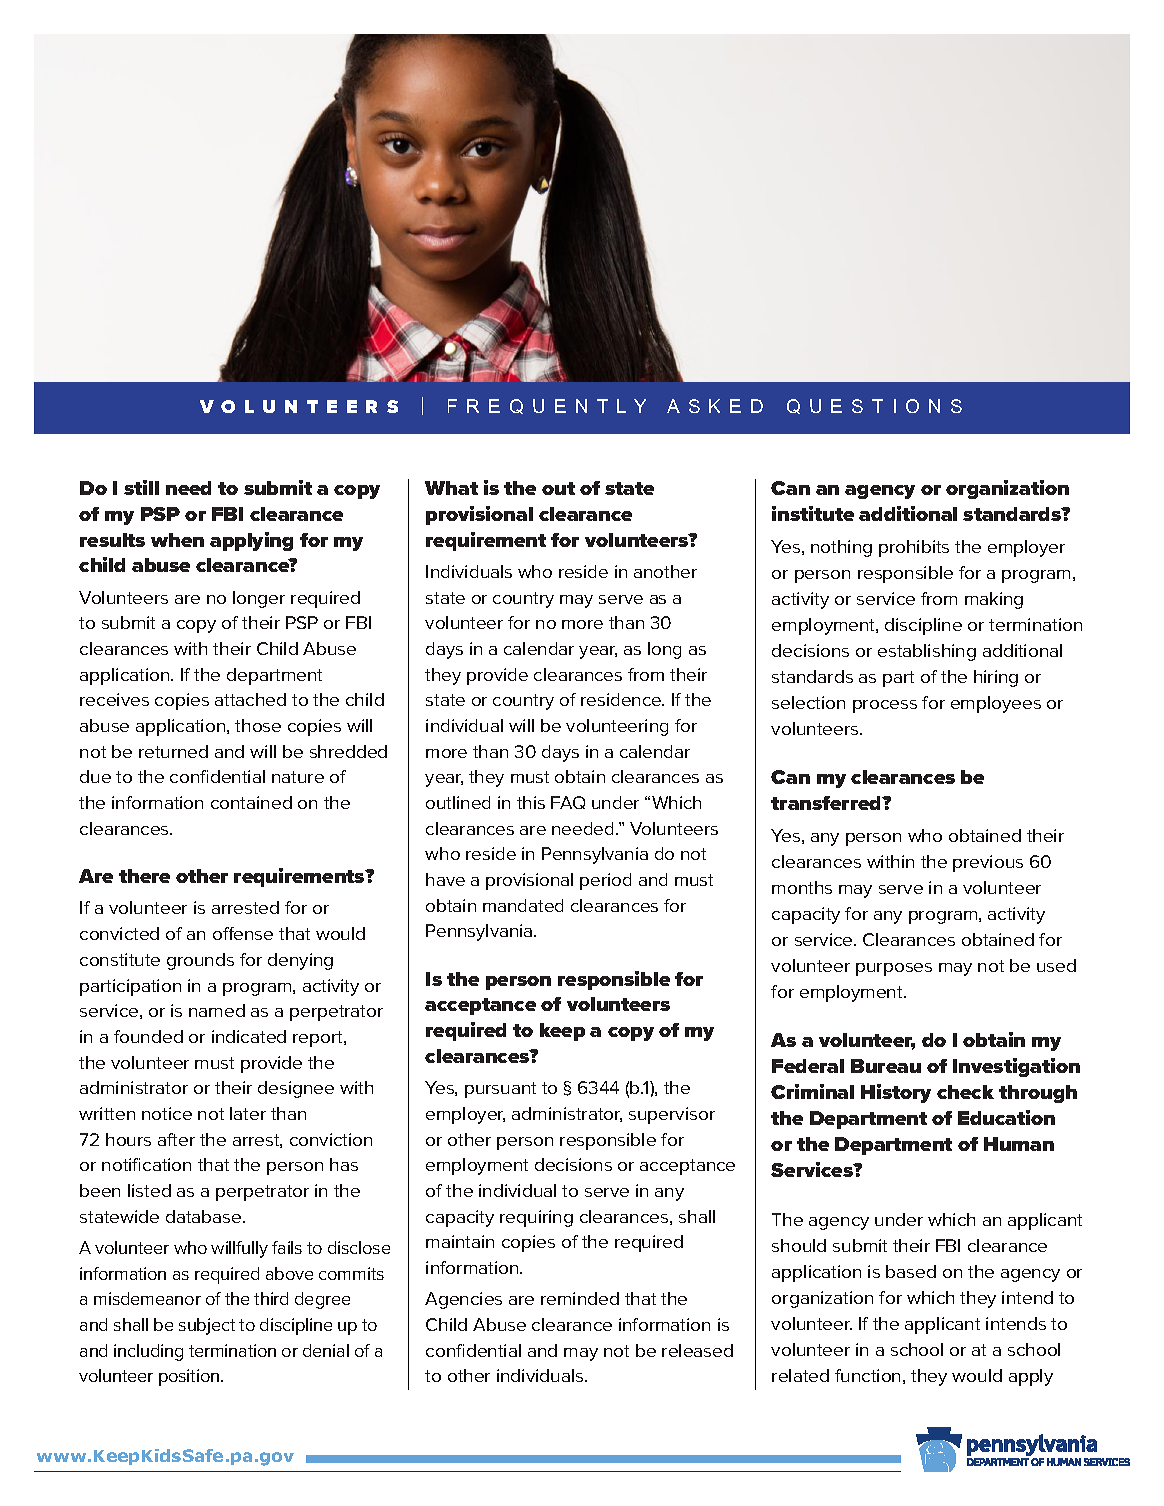 This document has width=1164, height=1506. What do you see at coordinates (894, 969) in the document?
I see `purposes` at bounding box center [894, 969].
